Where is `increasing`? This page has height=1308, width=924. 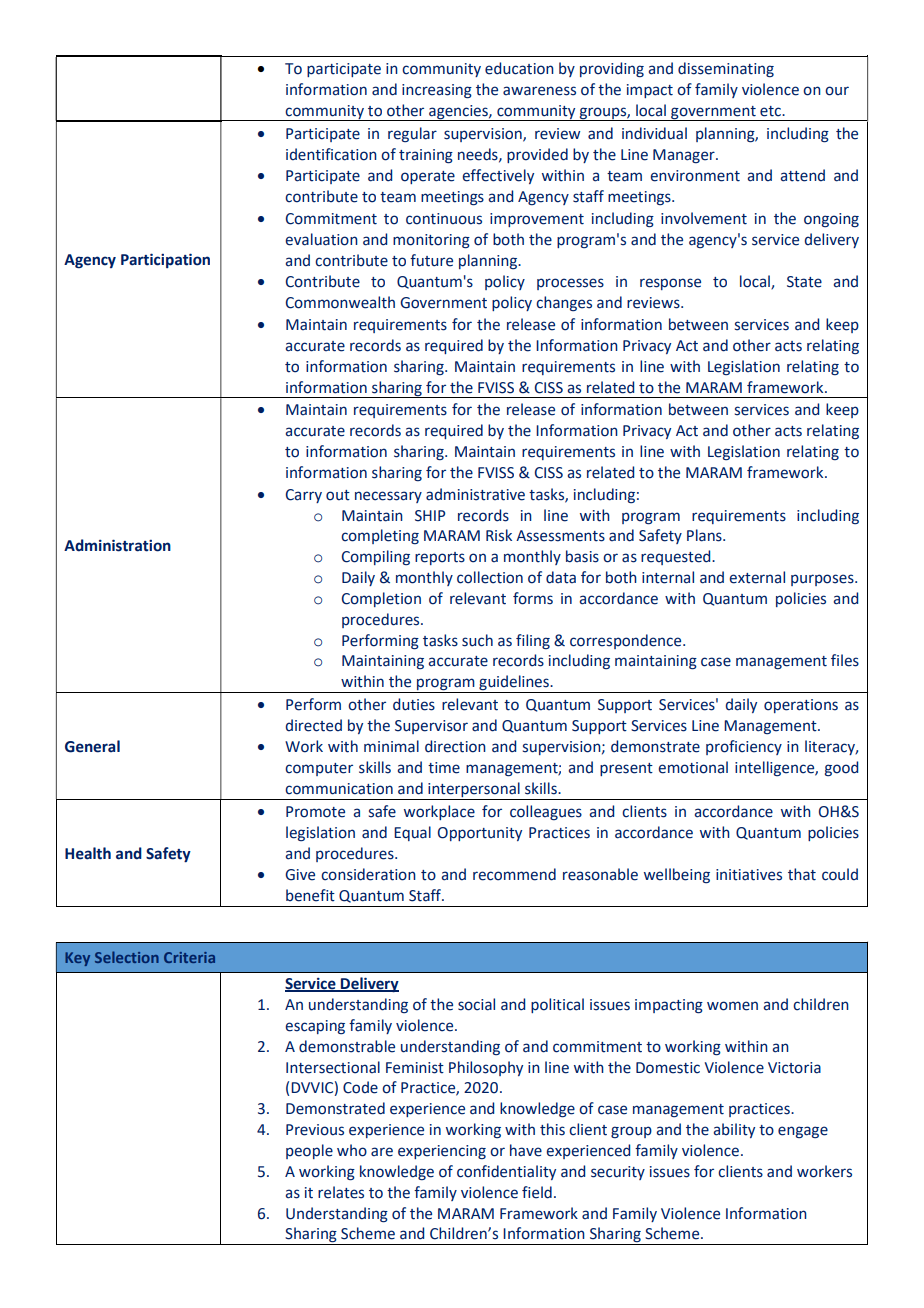
increasing is located at coordinates (437, 91).
